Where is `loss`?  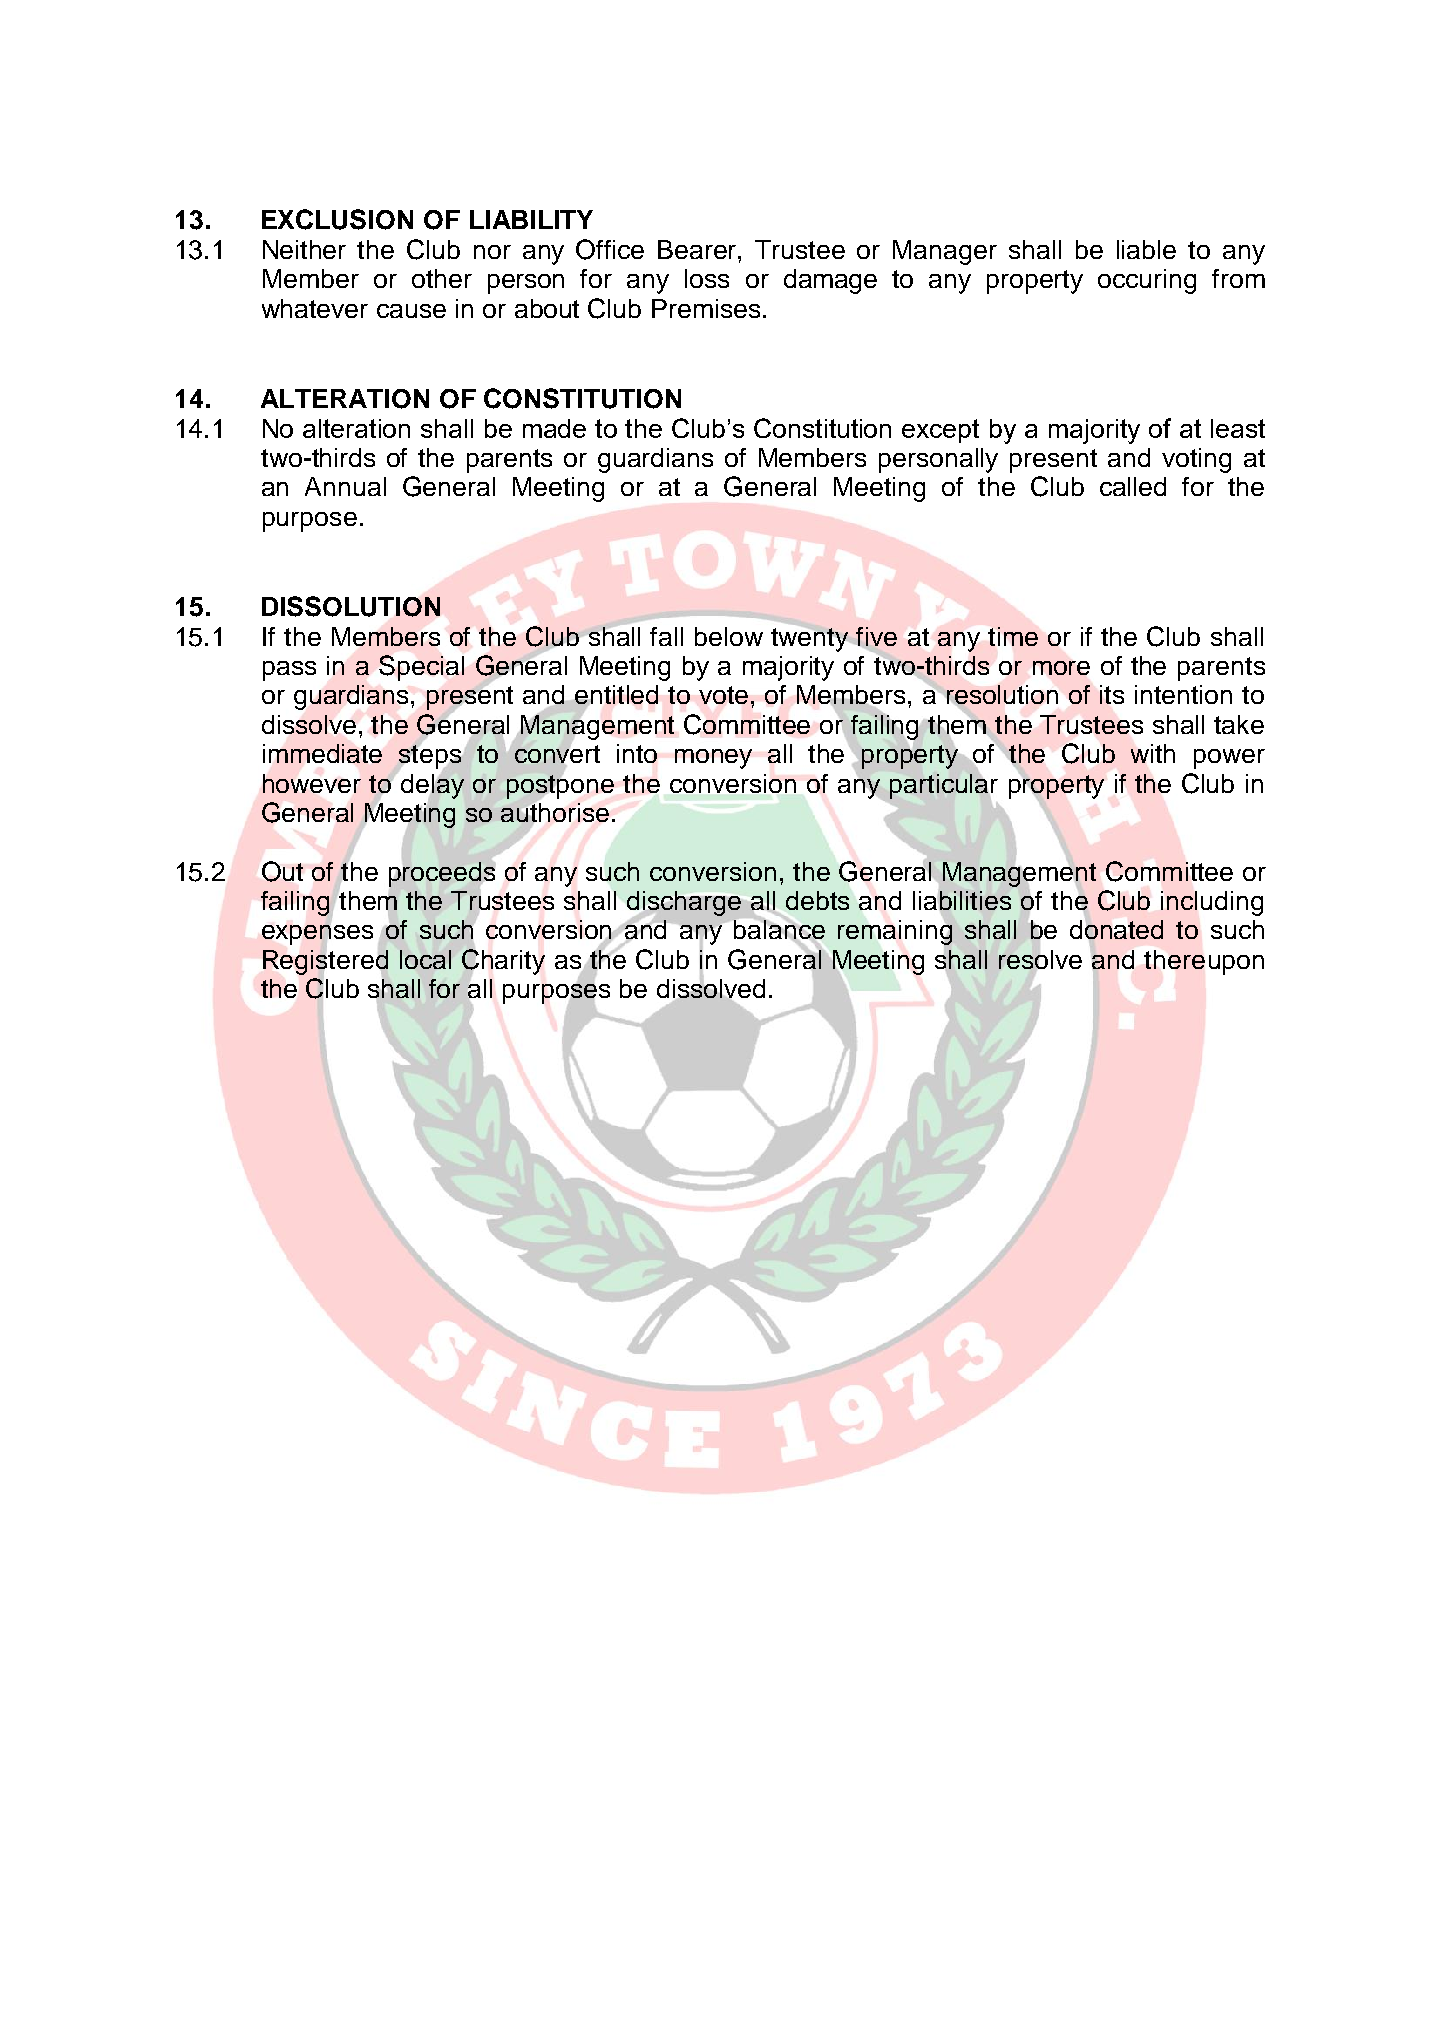 loss is located at coordinates (707, 278).
